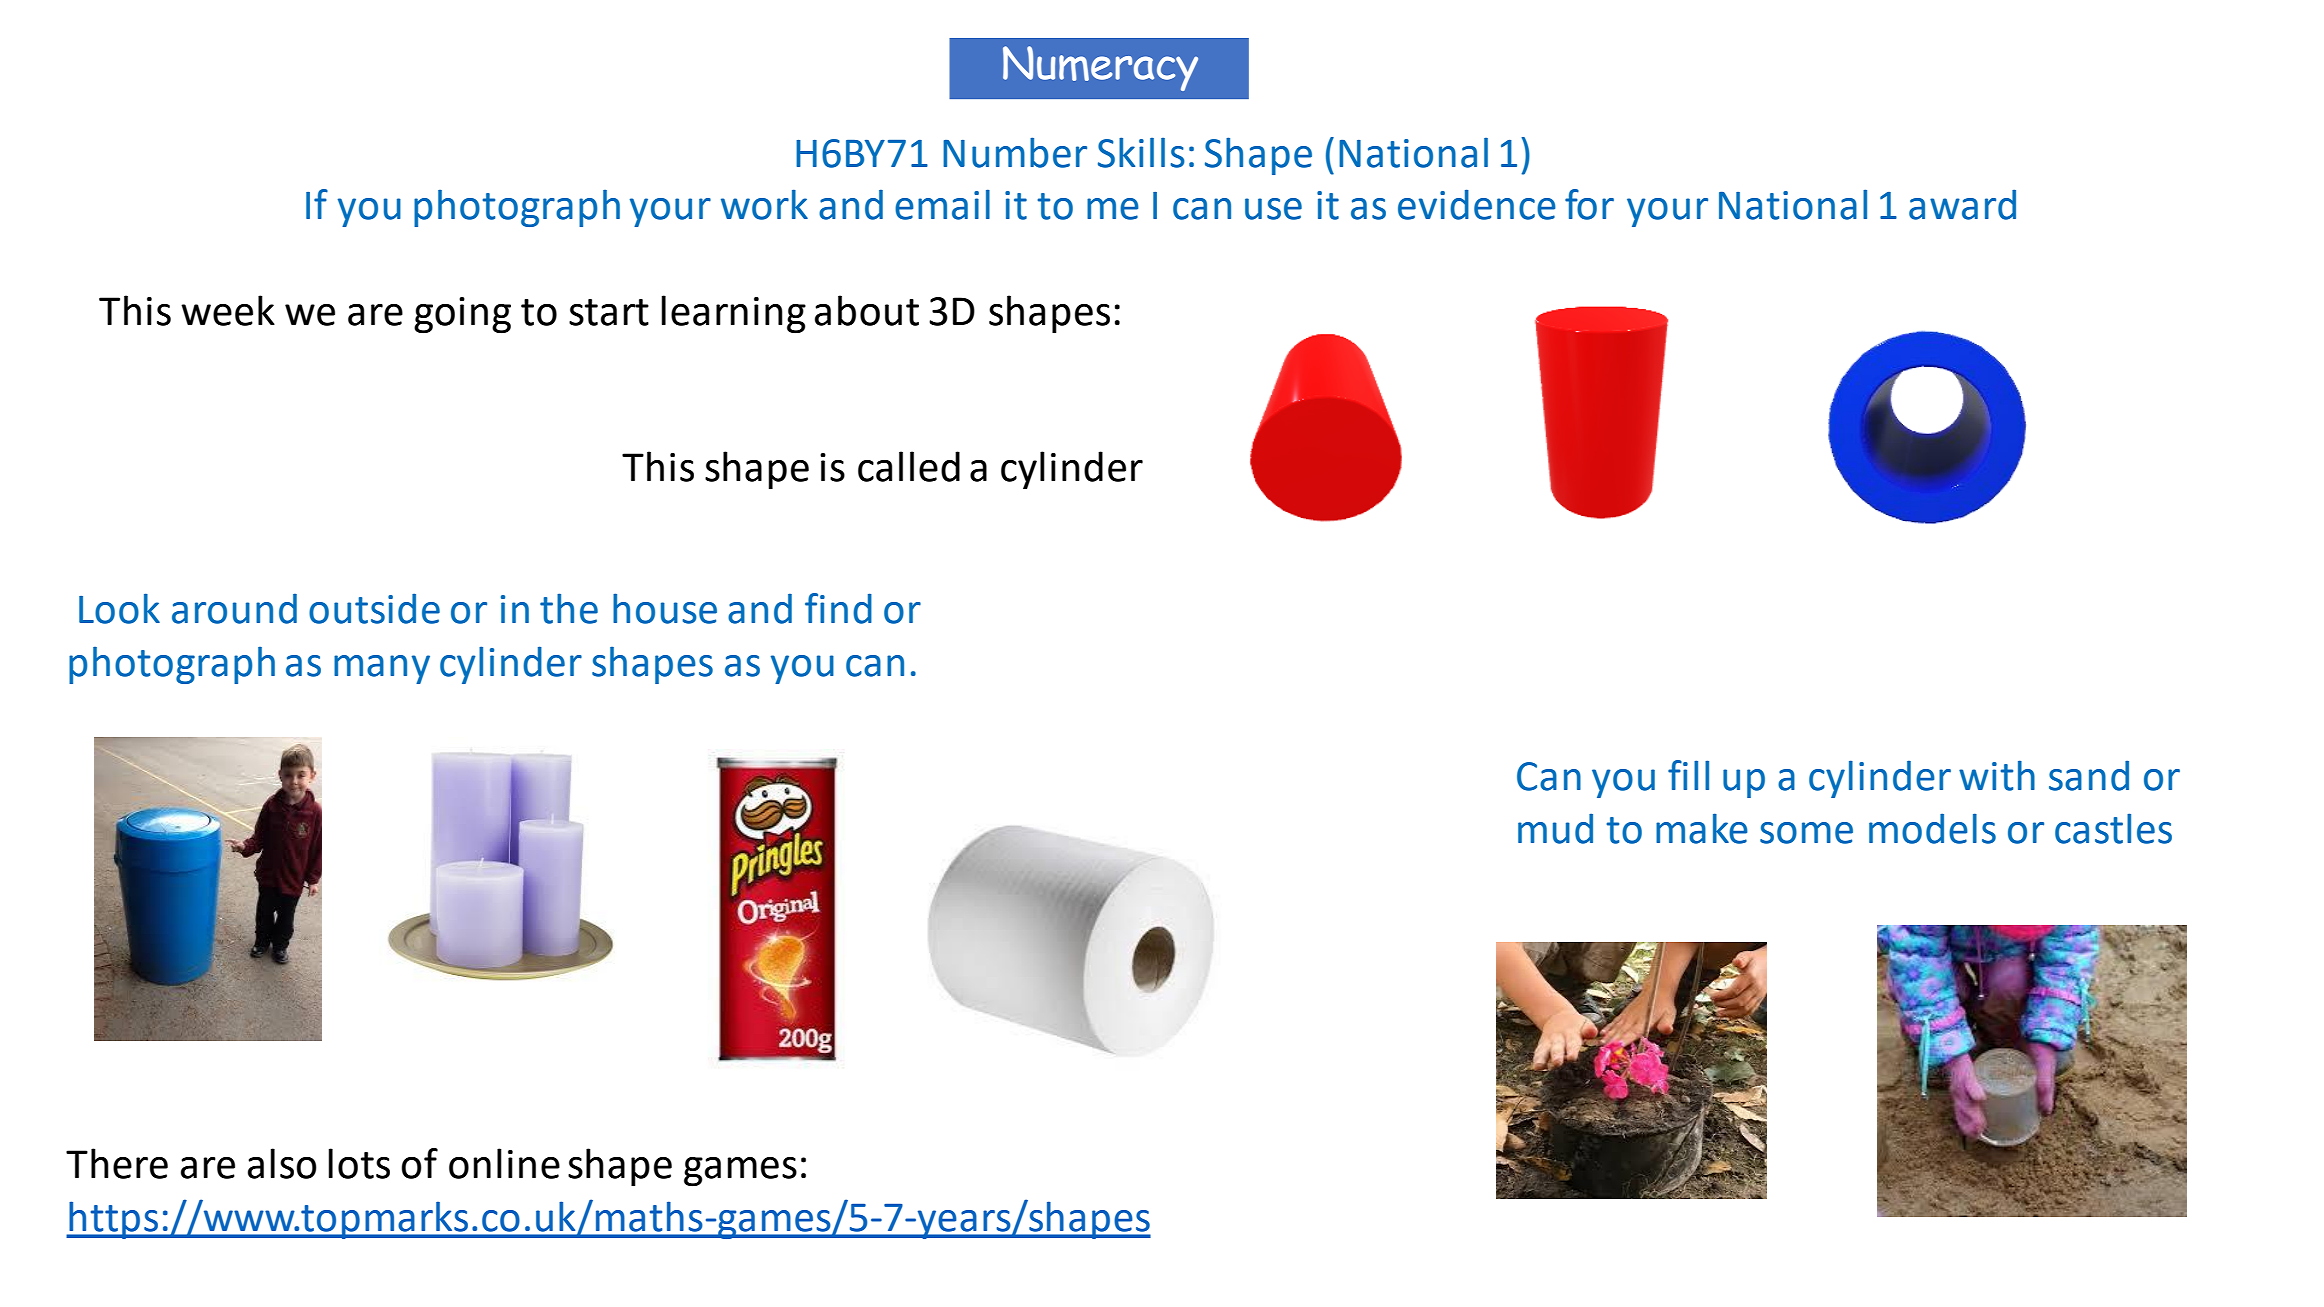  I want to click on Numeracy, so click(1100, 68).
